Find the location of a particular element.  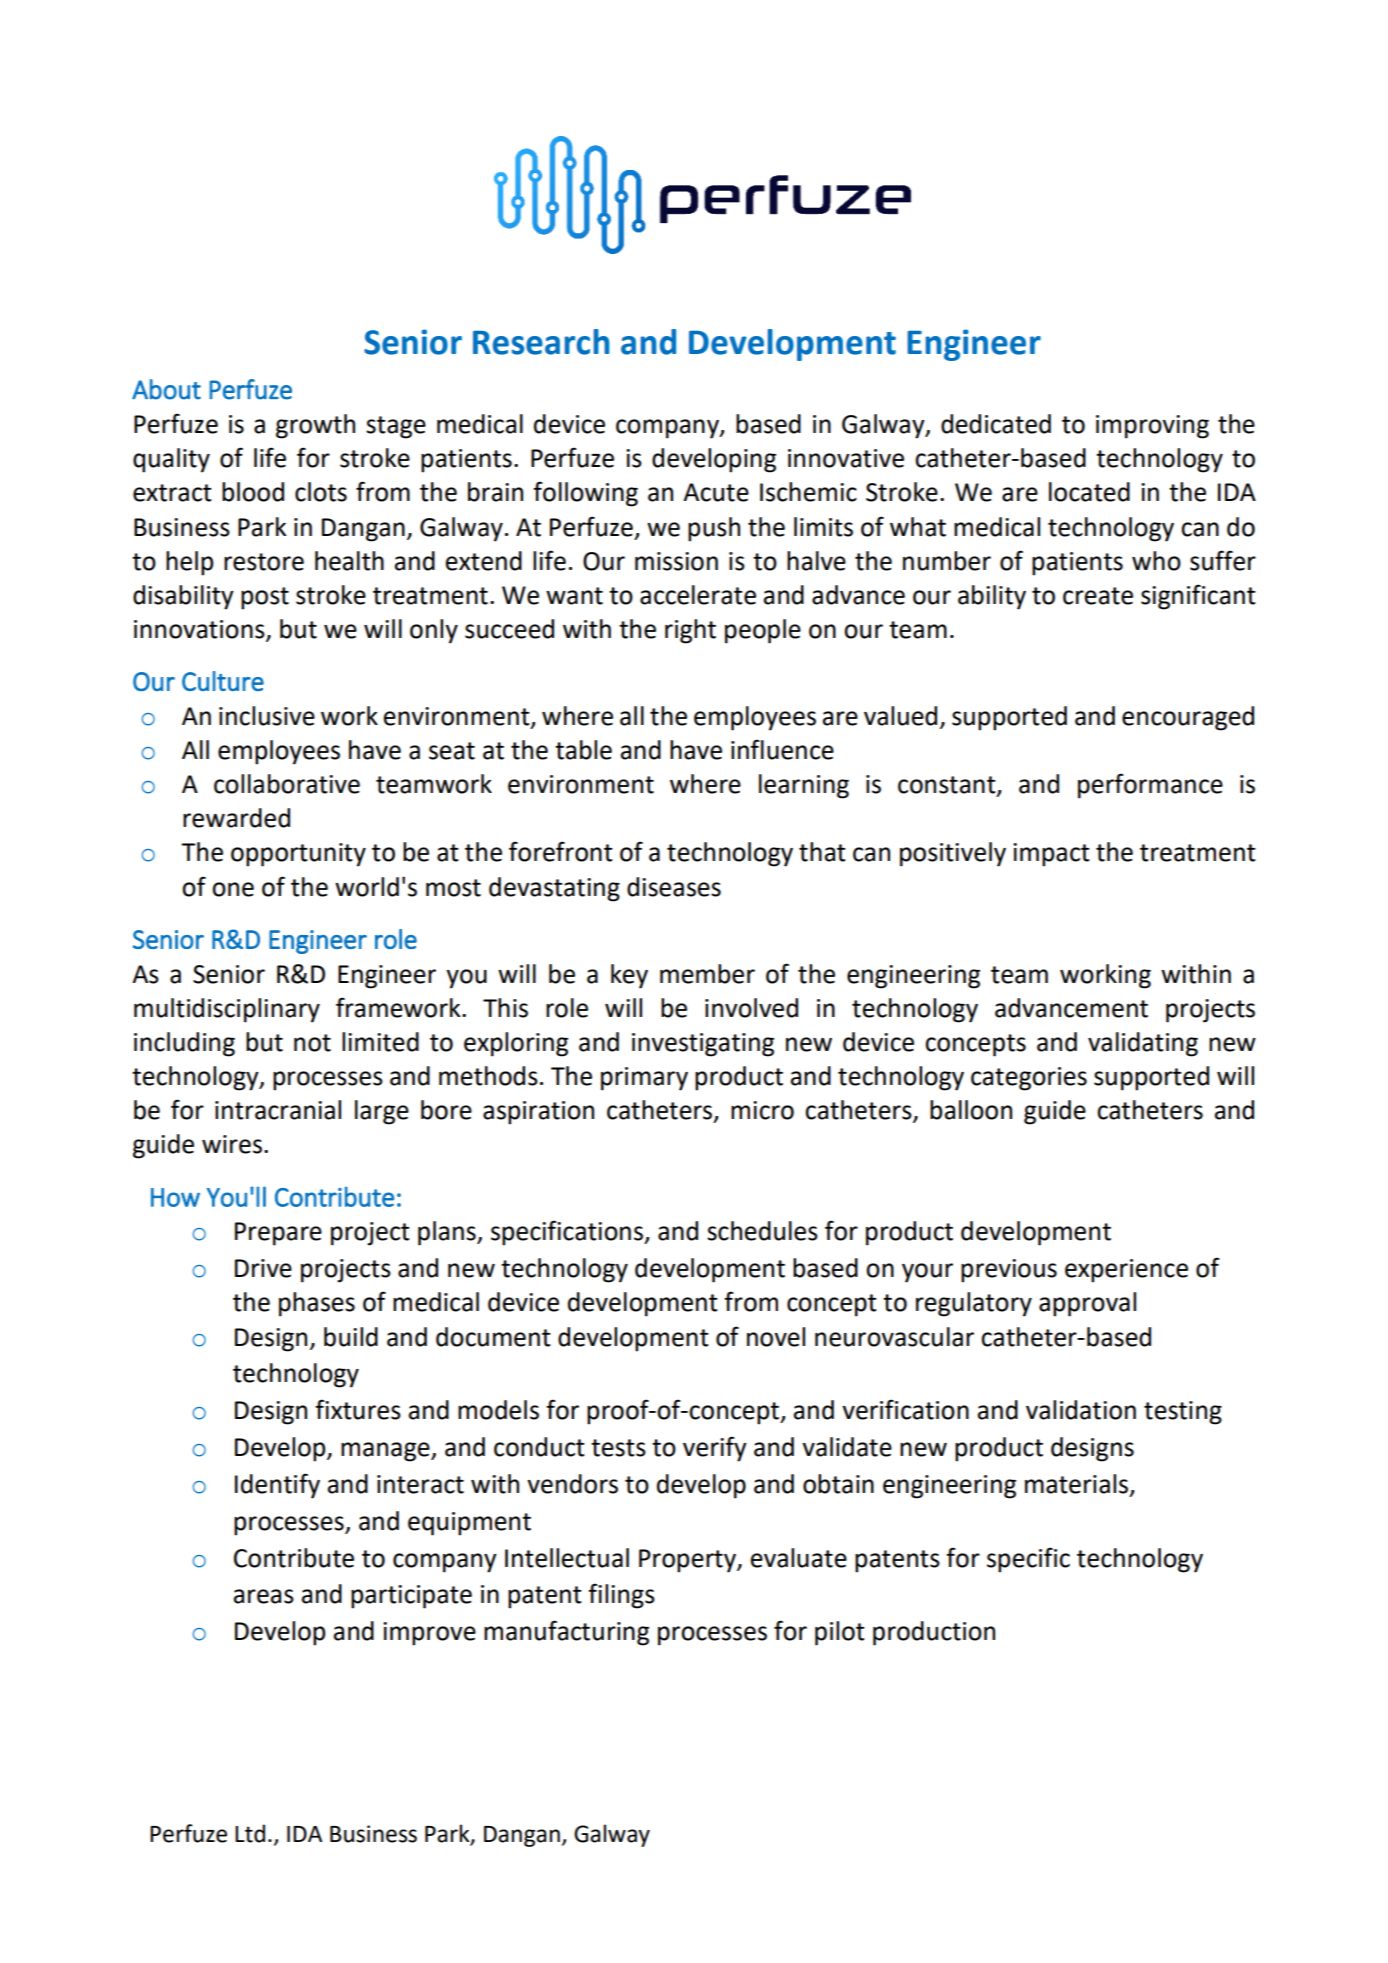

primary is located at coordinates (644, 1079).
